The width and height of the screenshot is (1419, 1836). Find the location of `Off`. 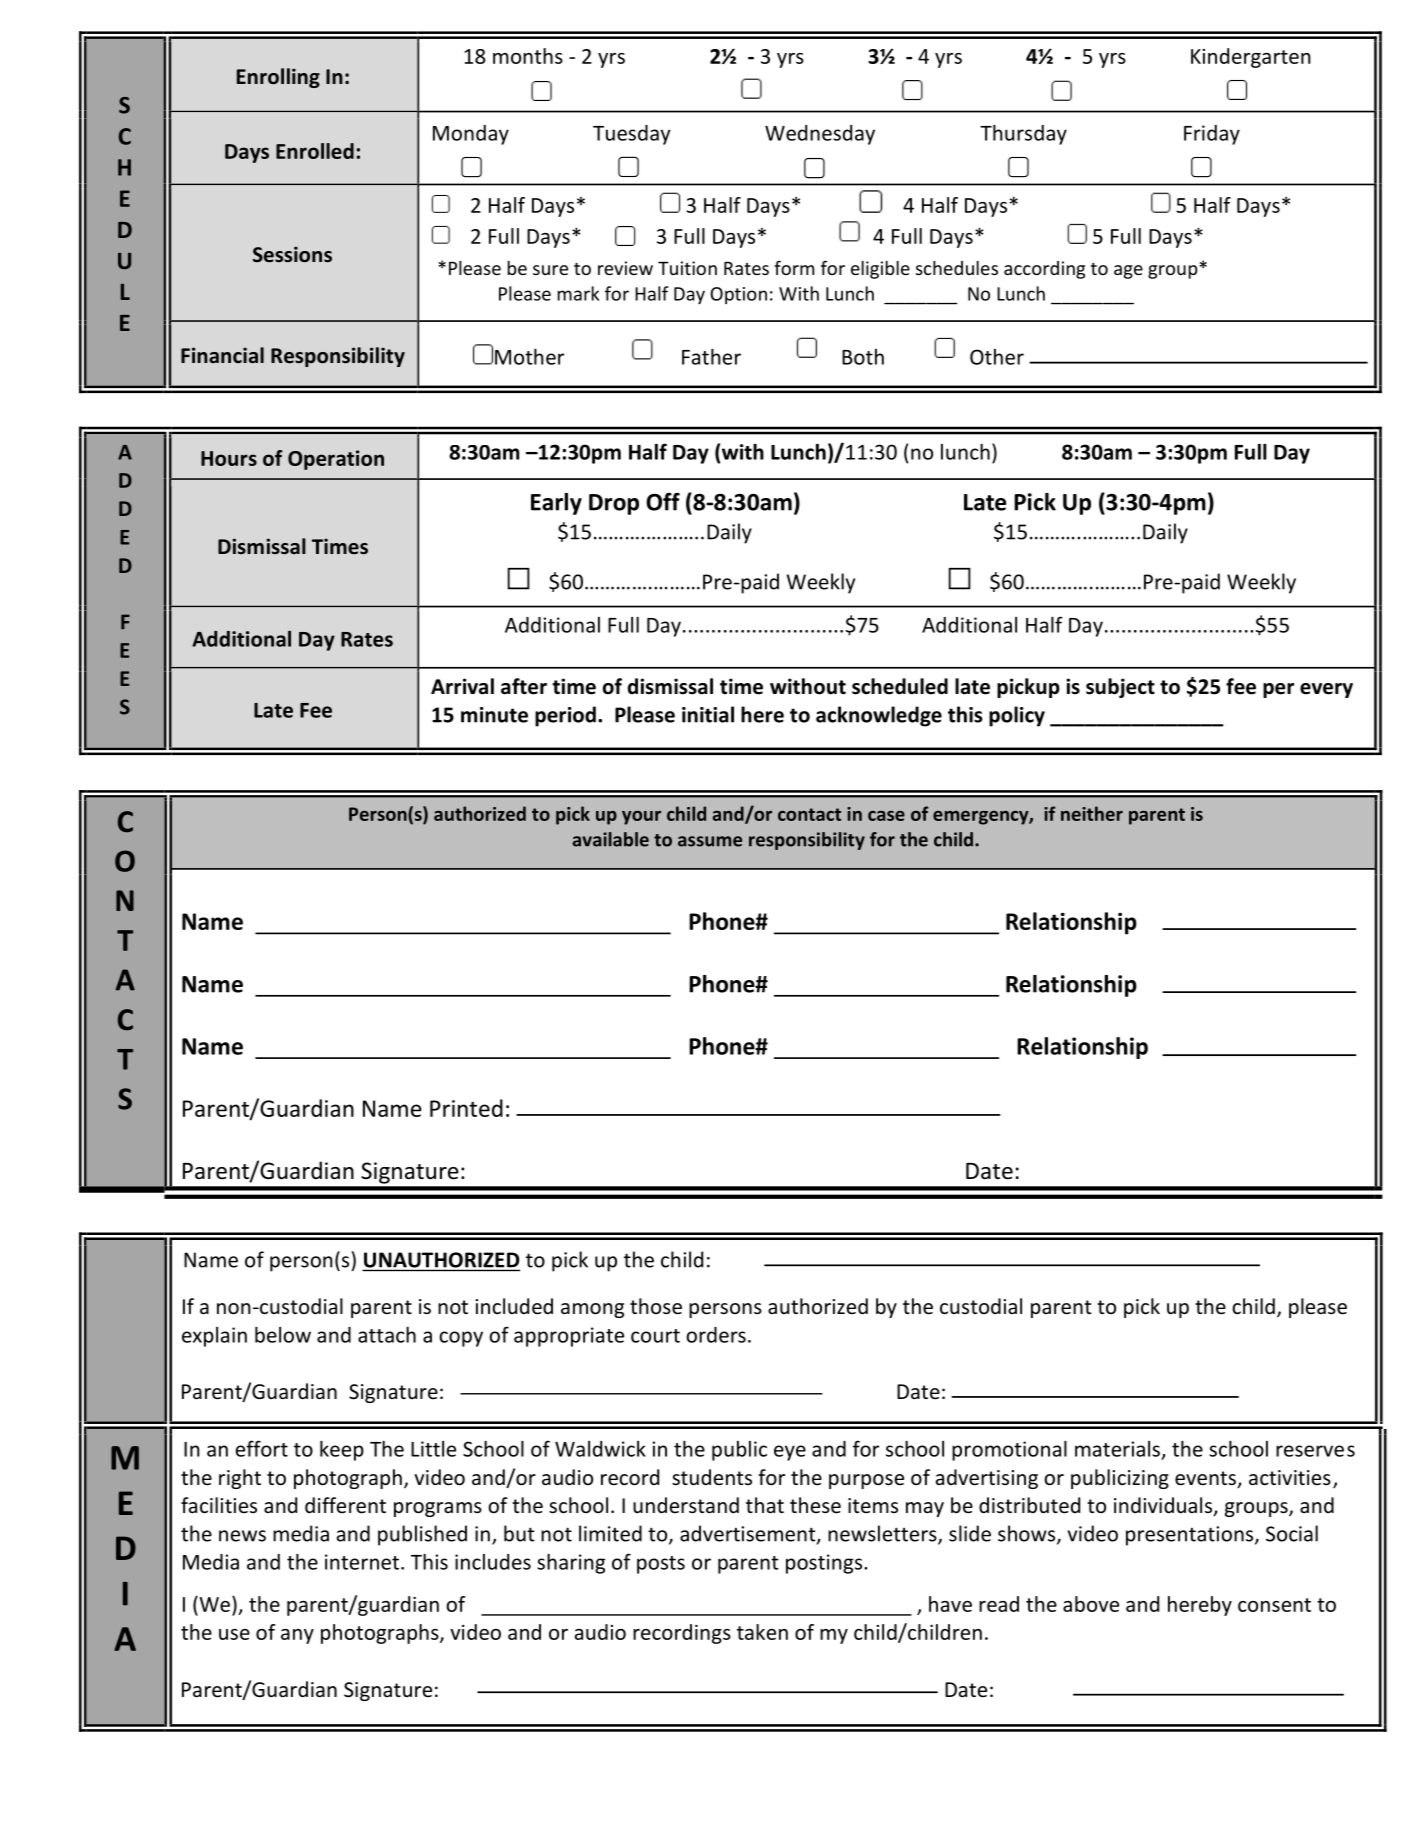

Off is located at coordinates (663, 501).
